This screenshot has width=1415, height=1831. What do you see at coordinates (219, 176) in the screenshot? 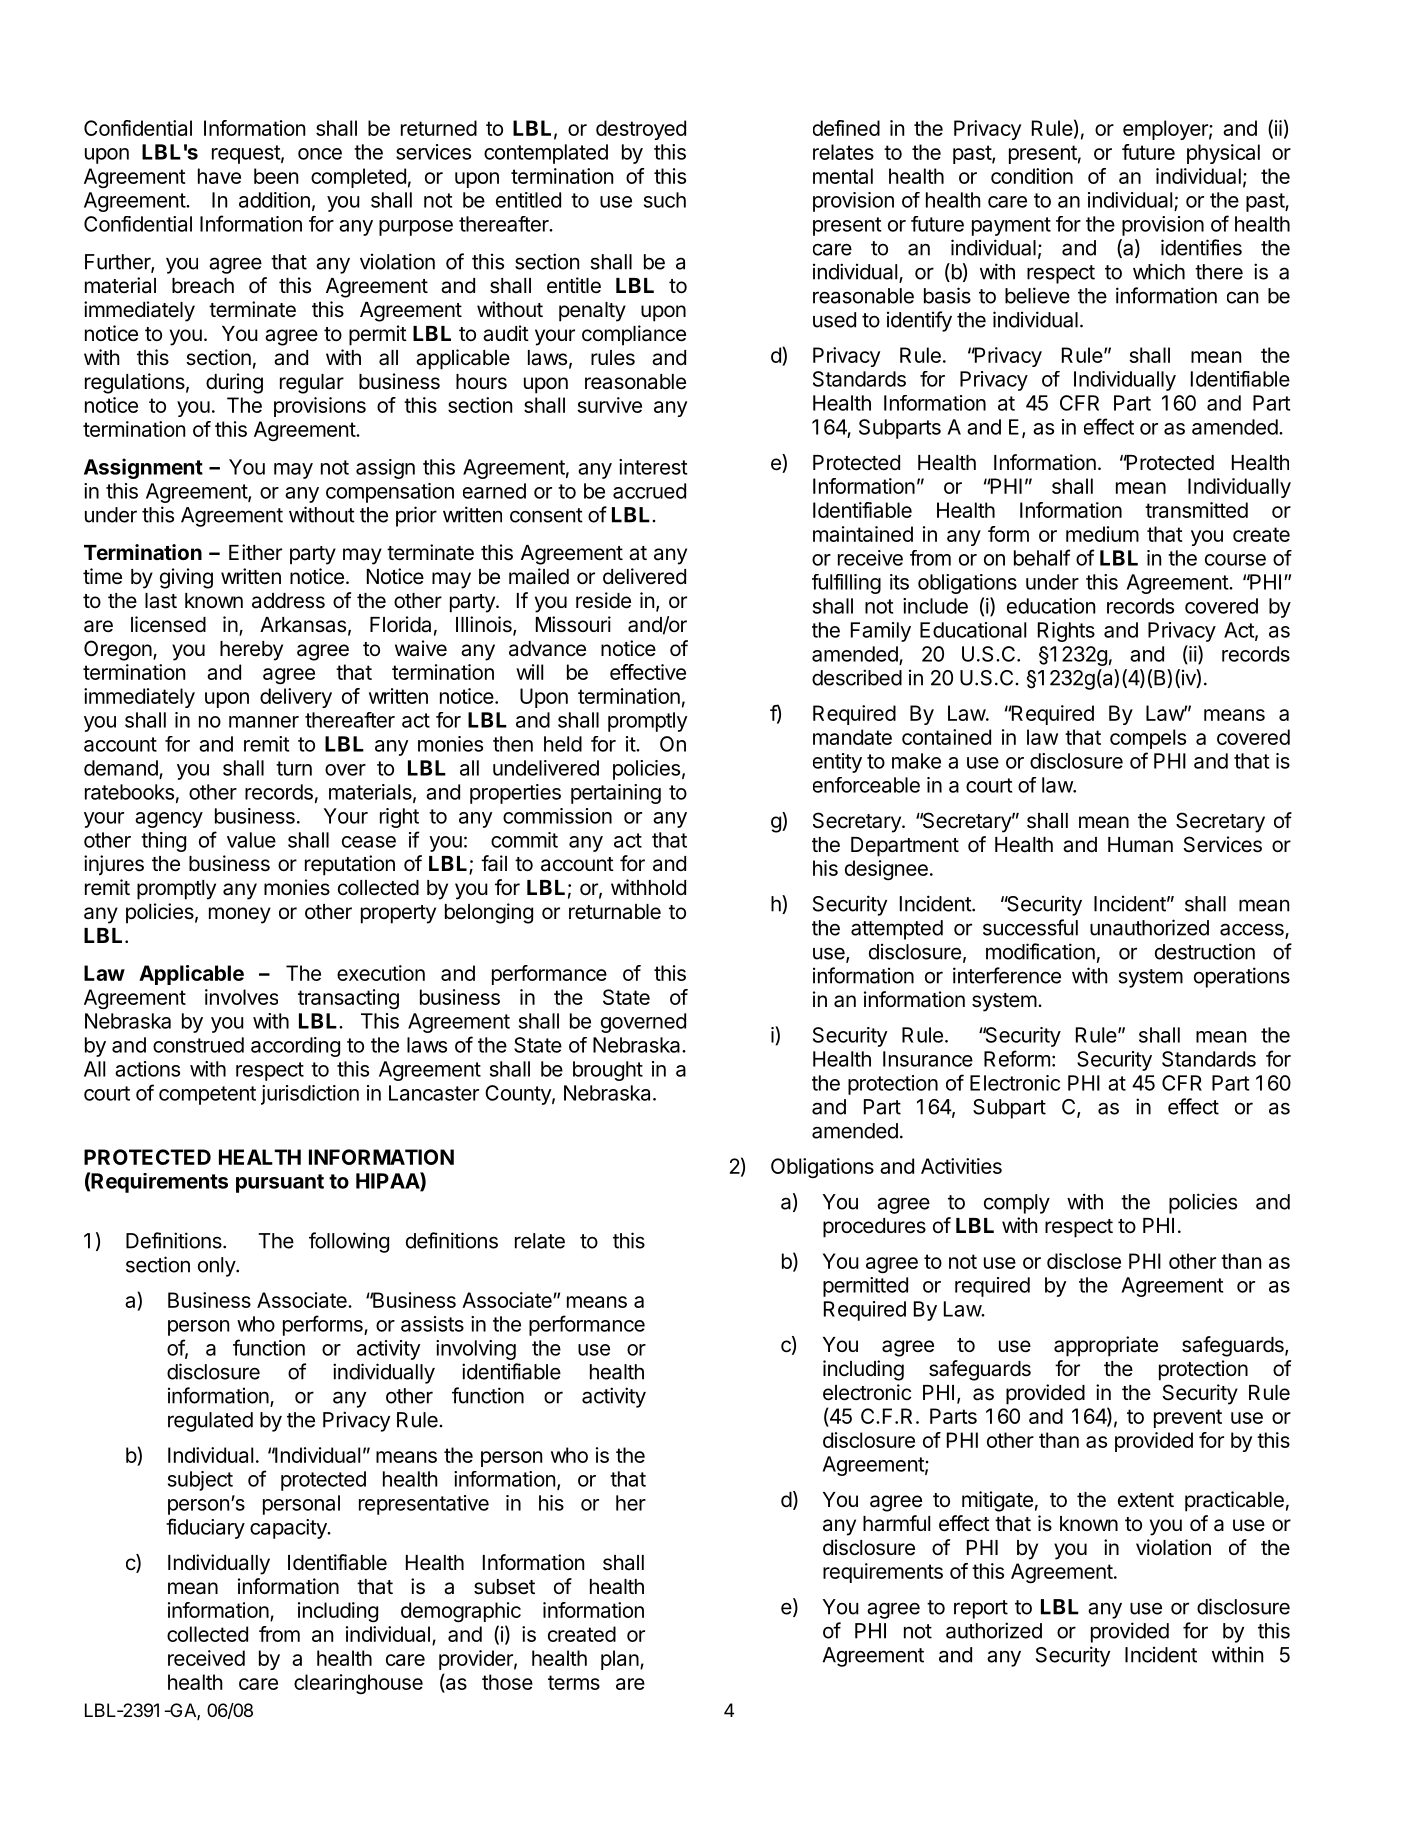
I see `have` at bounding box center [219, 176].
